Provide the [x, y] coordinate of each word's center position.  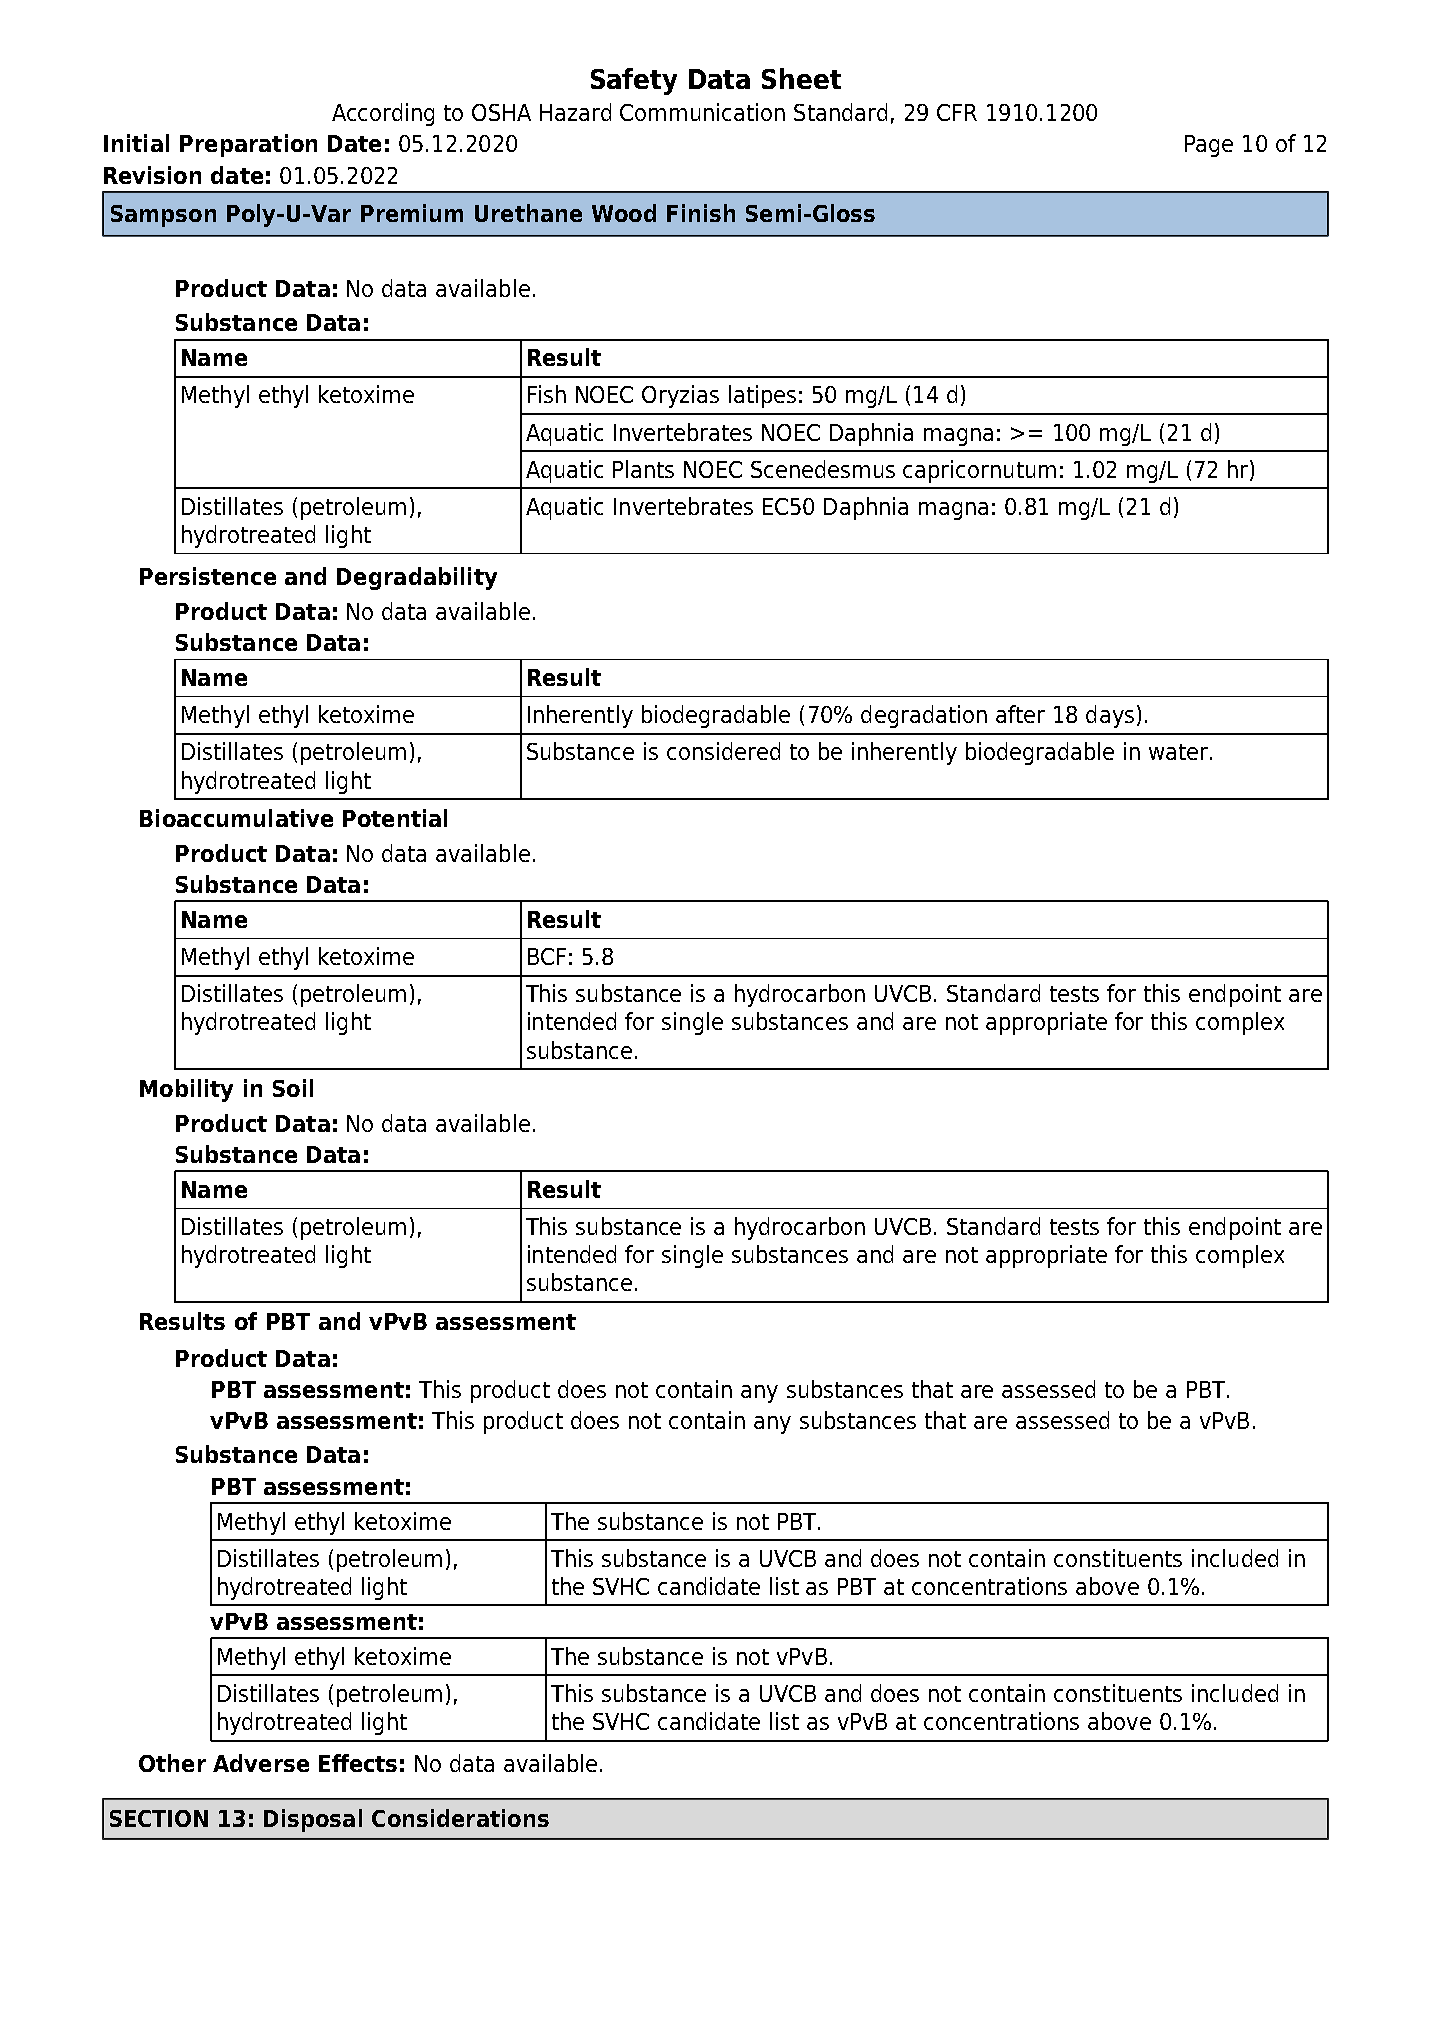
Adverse [261, 1763]
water [1180, 752]
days [1110, 716]
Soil [293, 1088]
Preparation [248, 145]
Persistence [208, 576]
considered [723, 751]
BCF [547, 956]
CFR [957, 112]
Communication [702, 112]
